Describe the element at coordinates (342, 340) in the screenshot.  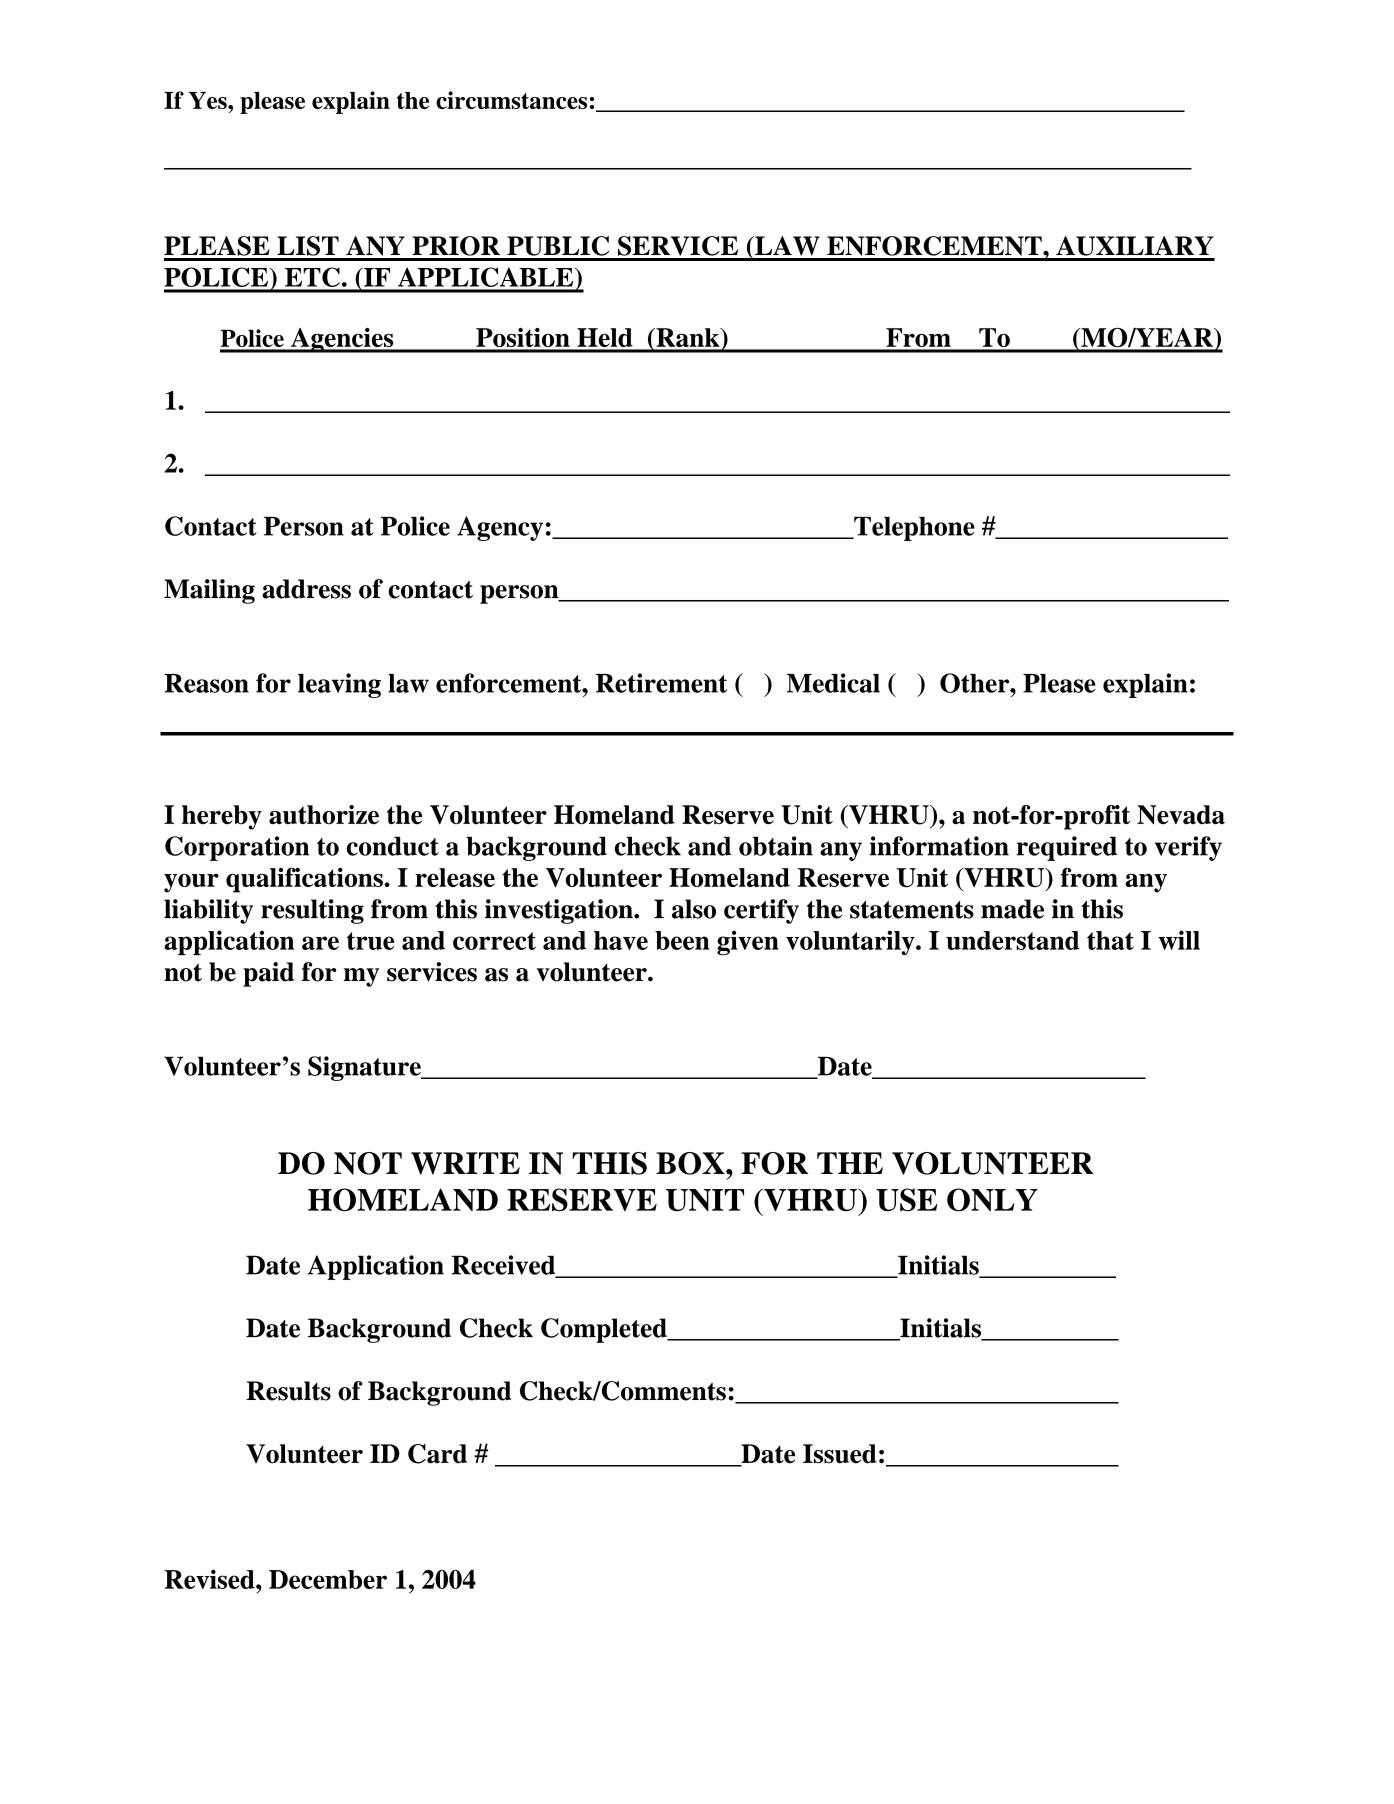
I see `Agencies` at that location.
